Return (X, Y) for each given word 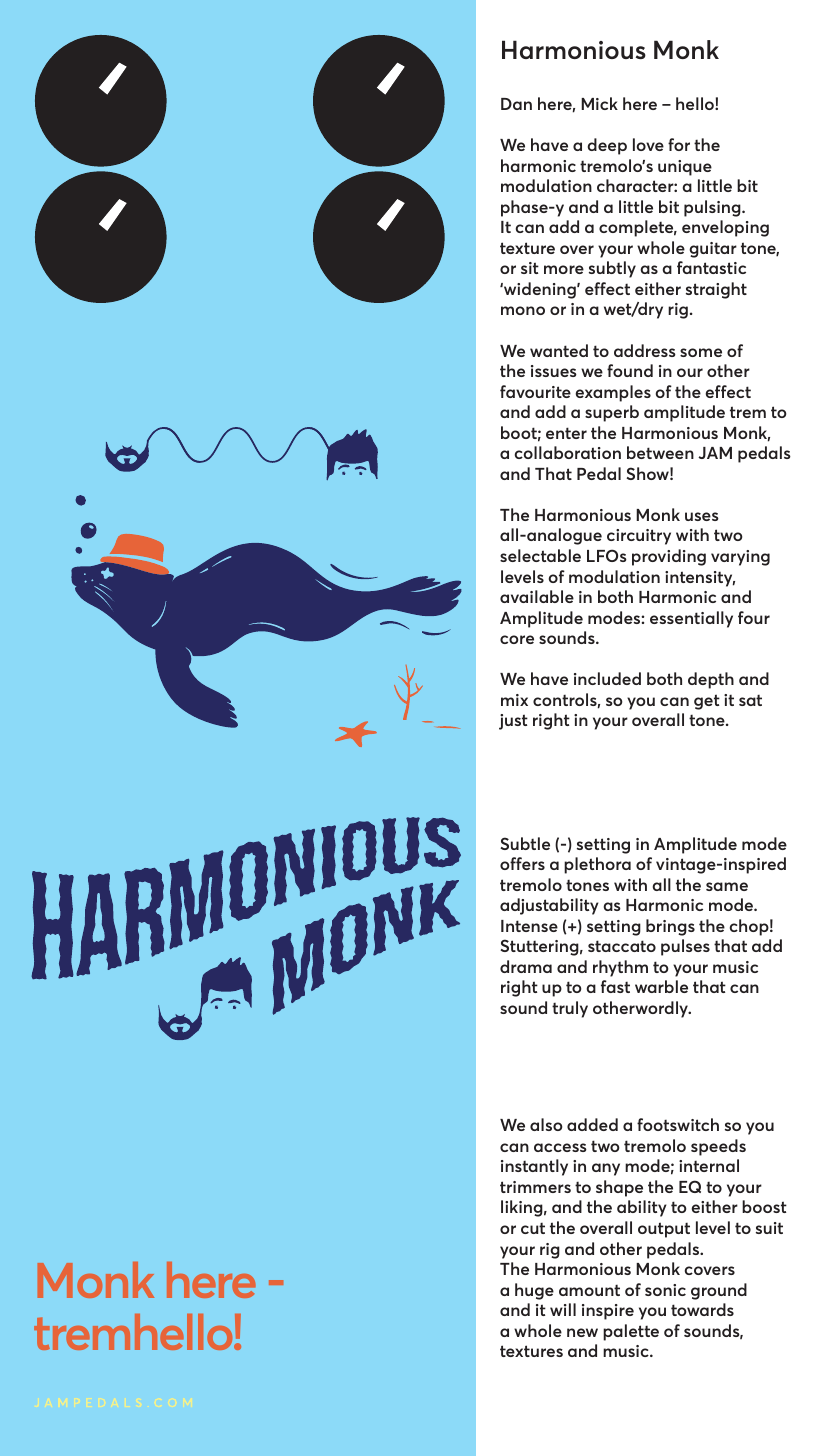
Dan (516, 104)
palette (631, 1332)
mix (514, 700)
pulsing (713, 208)
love (648, 144)
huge (534, 1291)
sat (750, 700)
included (607, 678)
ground (719, 1291)
